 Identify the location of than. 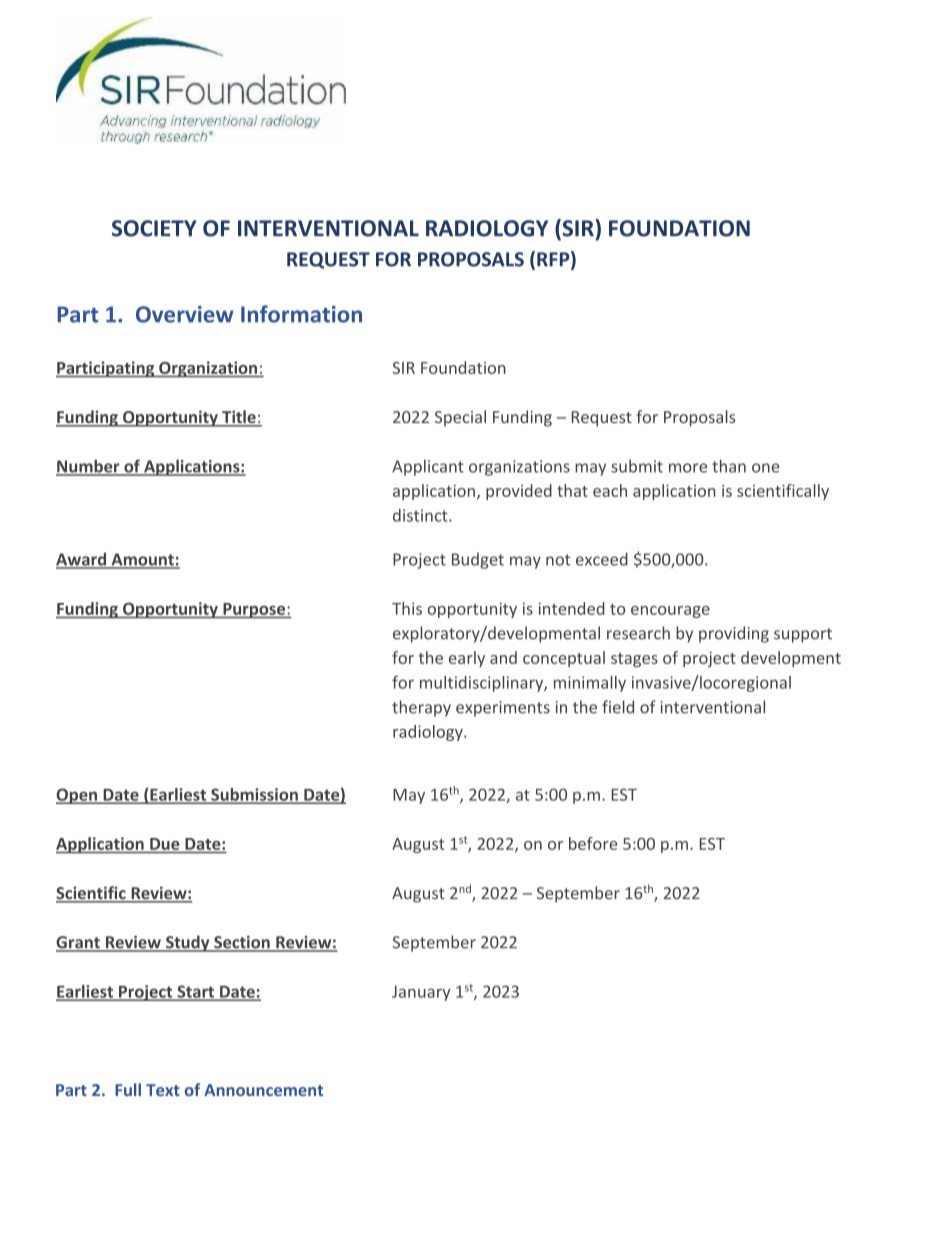
(729, 466).
